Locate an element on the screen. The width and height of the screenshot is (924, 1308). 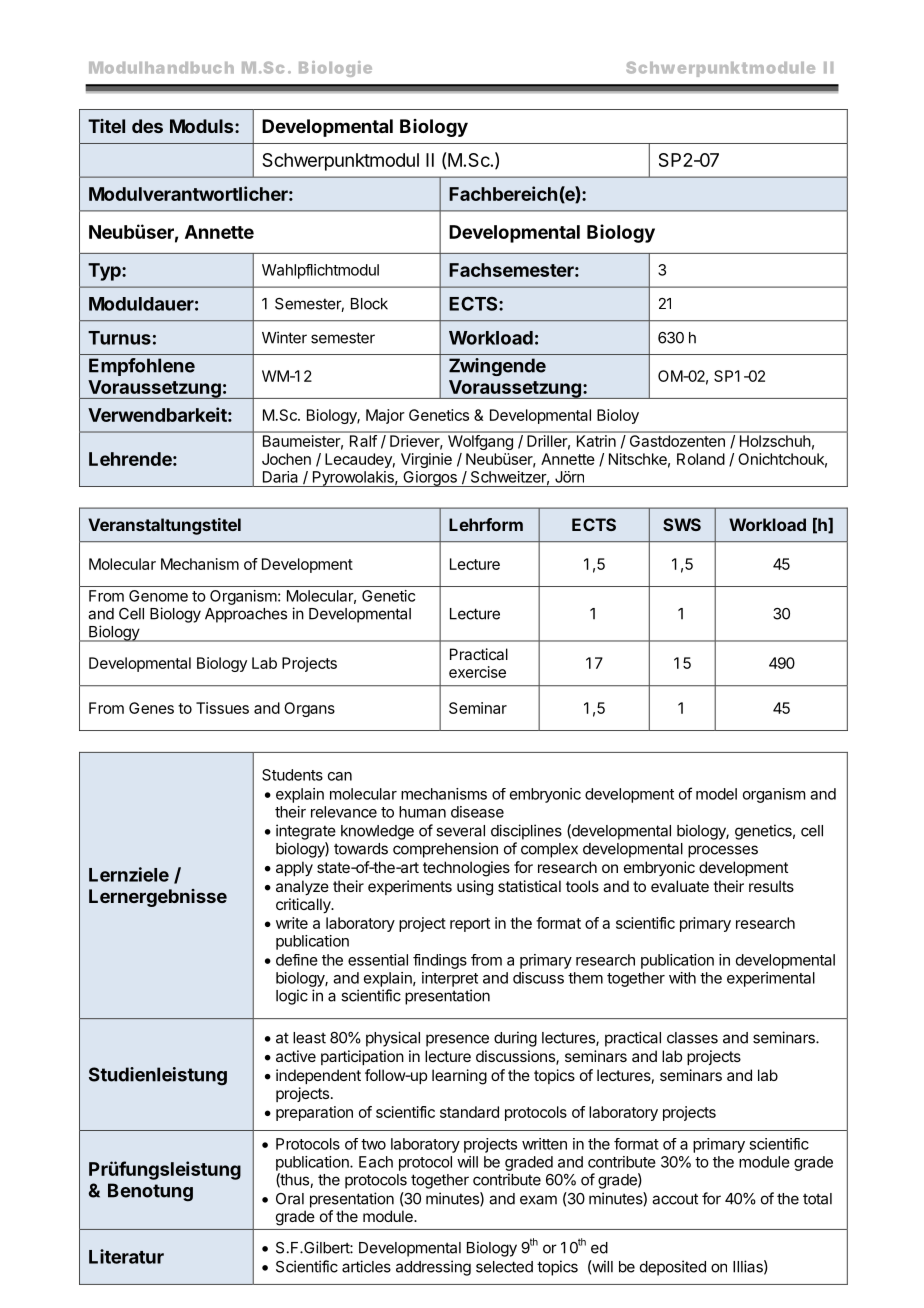
model is located at coordinates (716, 794).
